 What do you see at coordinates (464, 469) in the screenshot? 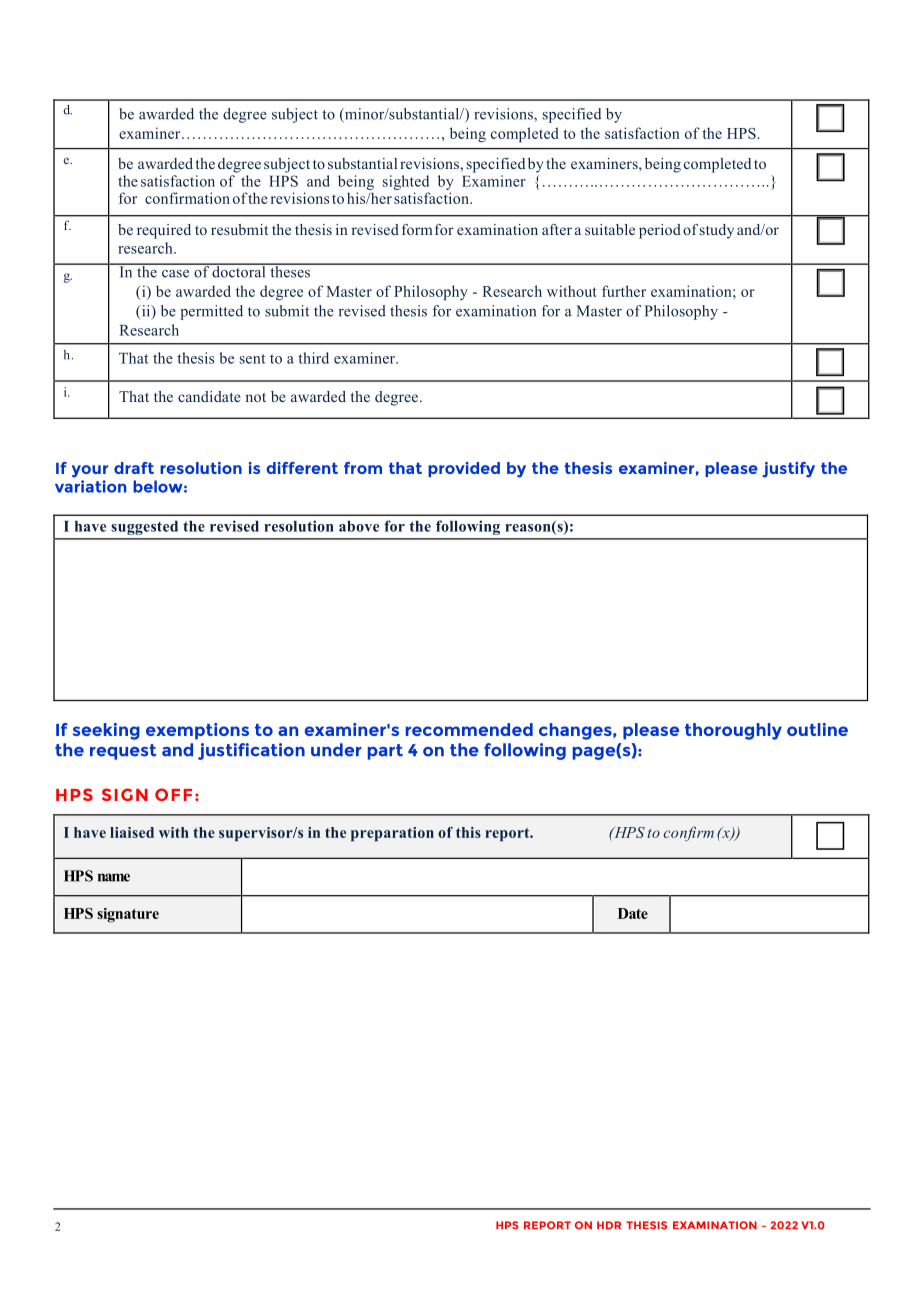
I see `provided` at bounding box center [464, 469].
